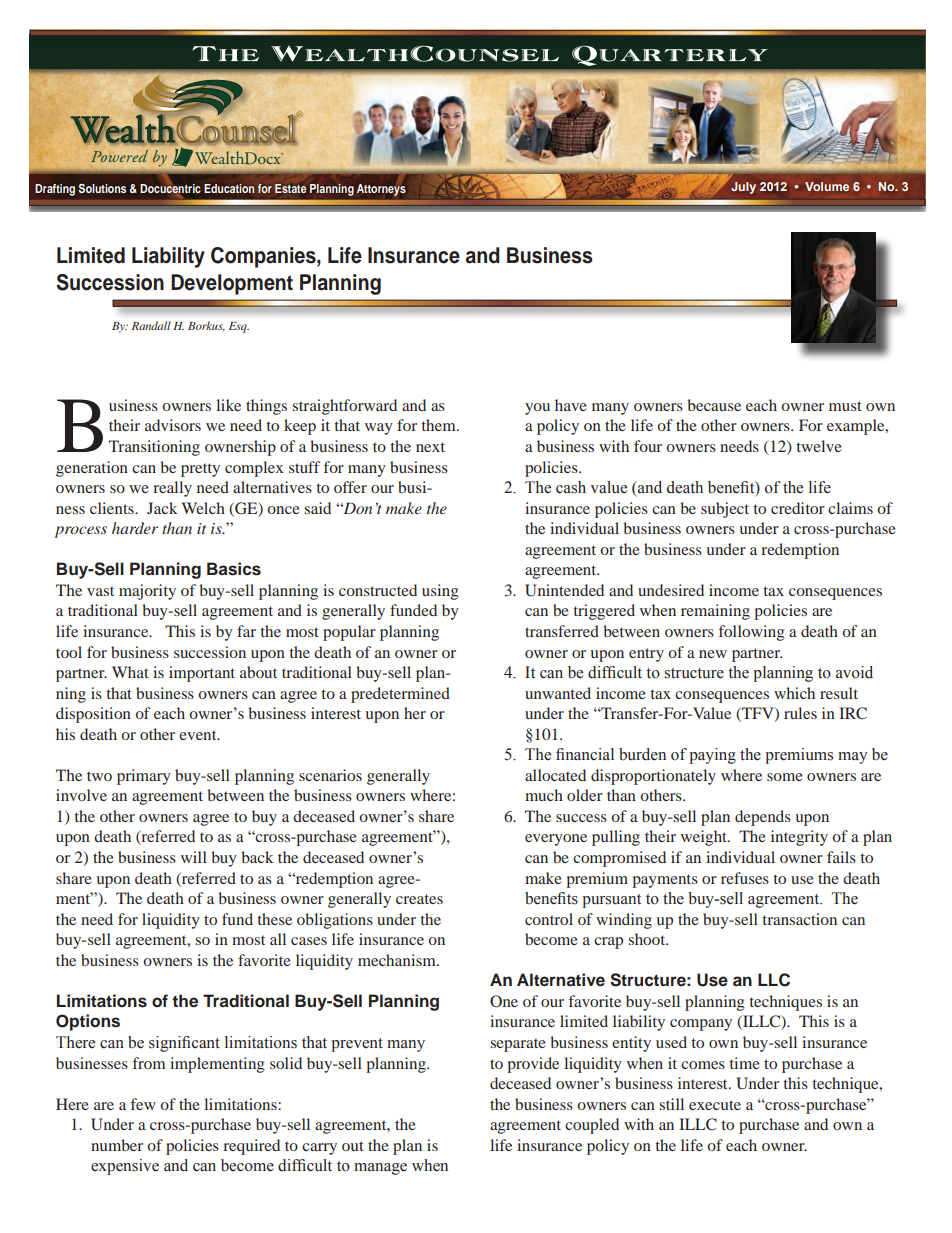 Image resolution: width=952 pixels, height=1233 pixels. Describe the element at coordinates (763, 818) in the screenshot. I see `depends` at that location.
